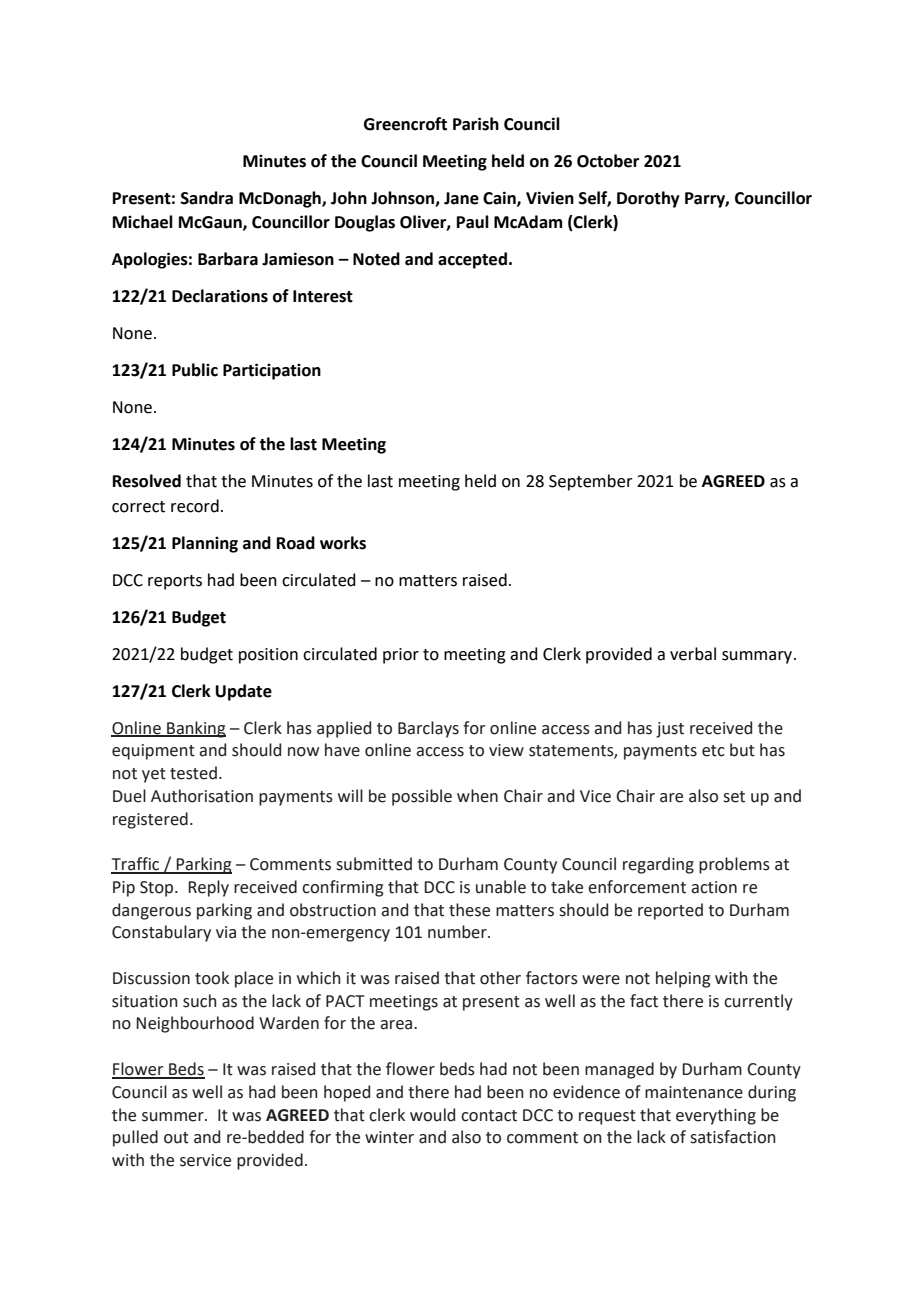 This page has height=1308, width=924. Describe the element at coordinates (174, 1117) in the page. I see `summer` at that location.
